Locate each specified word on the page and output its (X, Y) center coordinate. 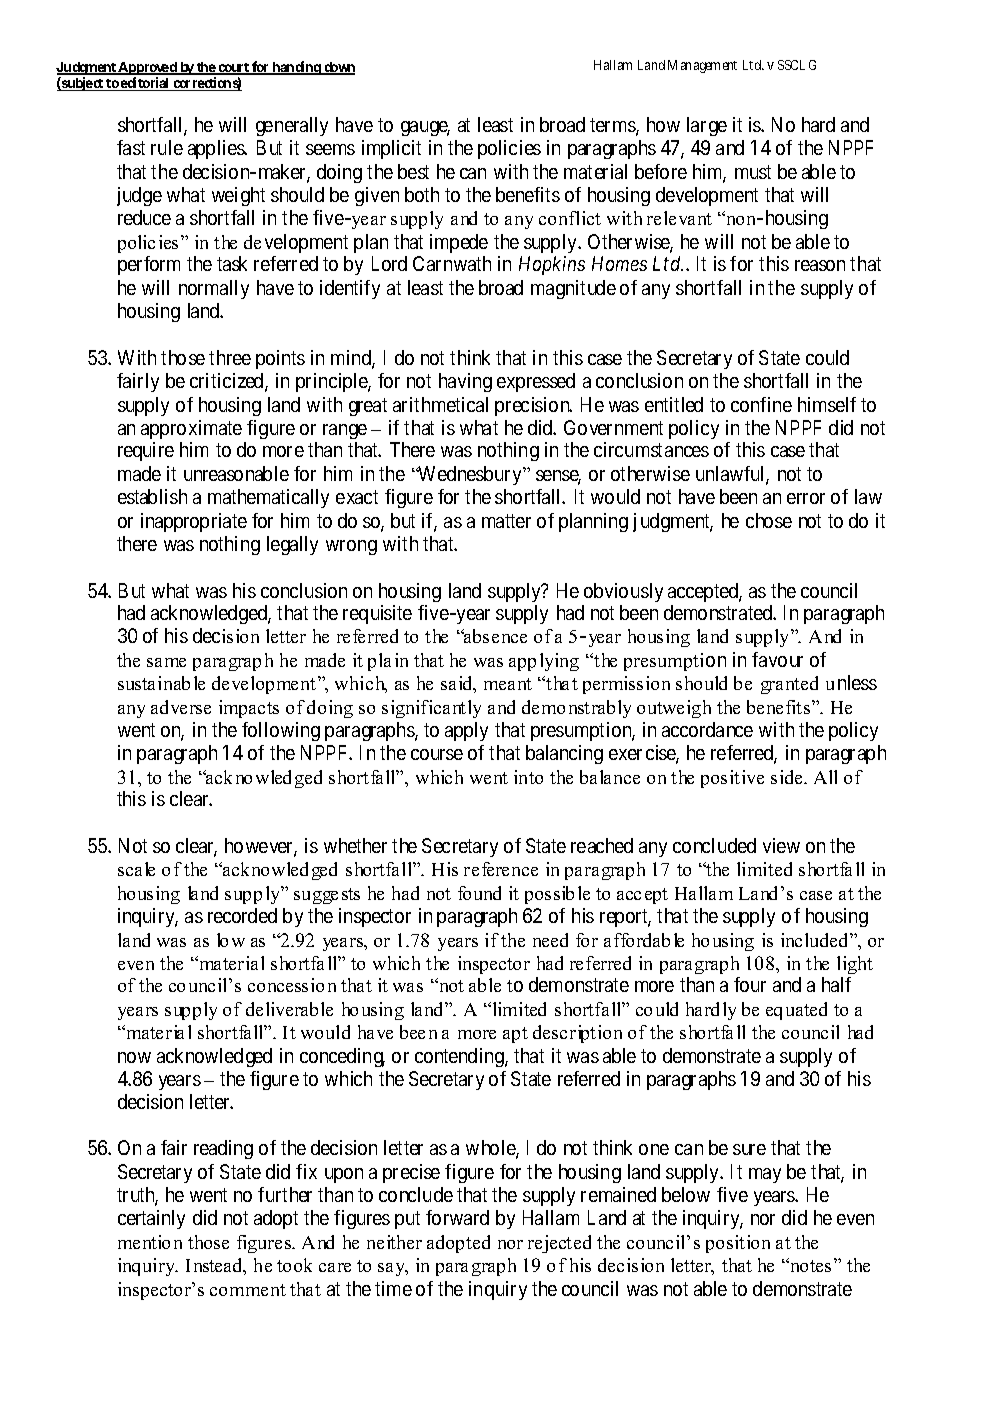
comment (248, 1290)
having (465, 382)
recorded (242, 915)
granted (789, 685)
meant (508, 684)
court (234, 69)
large (707, 126)
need (550, 940)
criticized (228, 382)
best (413, 171)
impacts (249, 709)
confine (761, 404)
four (750, 984)
